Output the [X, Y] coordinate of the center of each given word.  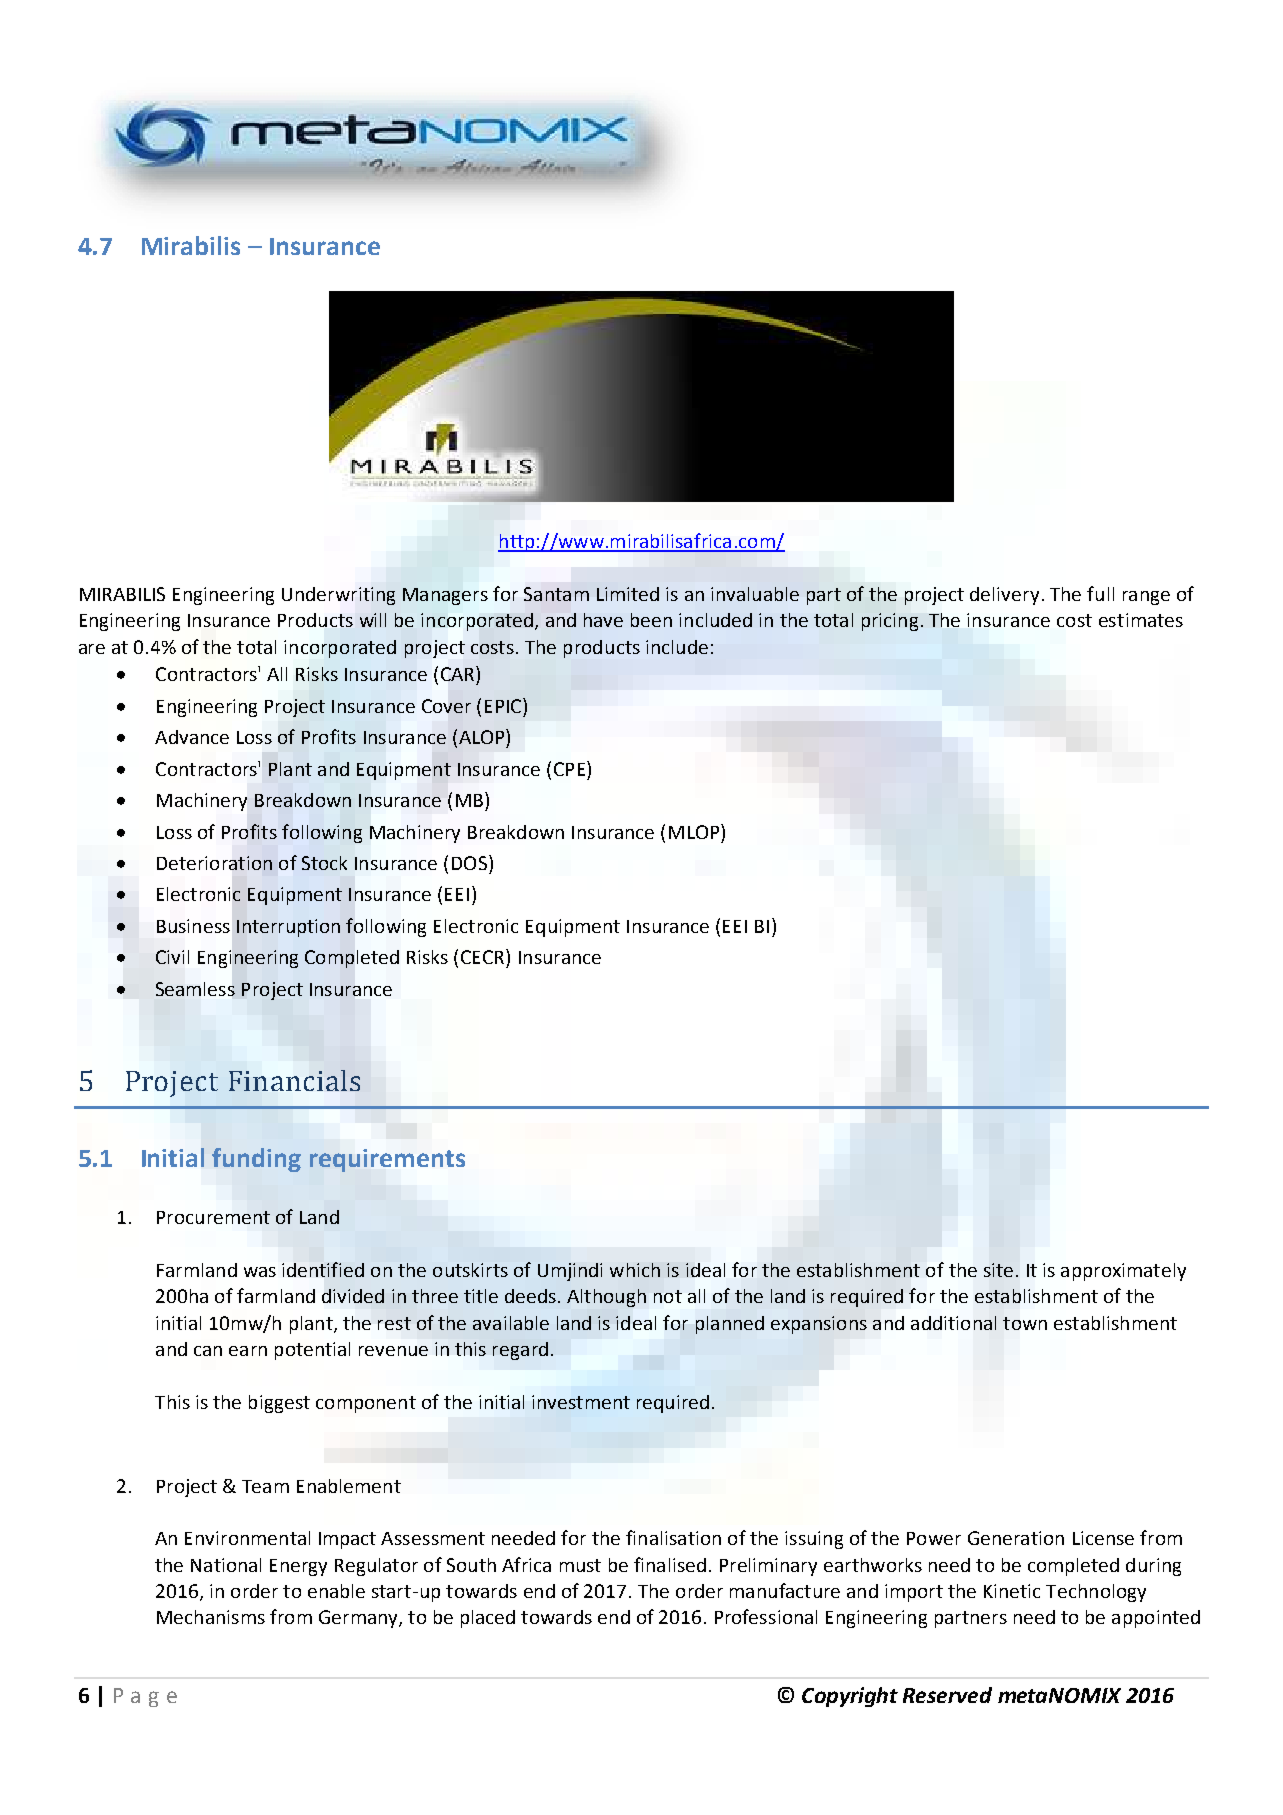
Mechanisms [211, 1617]
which [635, 1270]
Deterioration [214, 863]
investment [581, 1402]
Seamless [195, 989]
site [998, 1270]
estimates [1141, 620]
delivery [1004, 596]
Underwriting [338, 596]
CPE [569, 769]
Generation [1016, 1538]
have [603, 620]
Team [265, 1486]
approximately [1123, 1272]
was [260, 1272]
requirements [387, 1160]
